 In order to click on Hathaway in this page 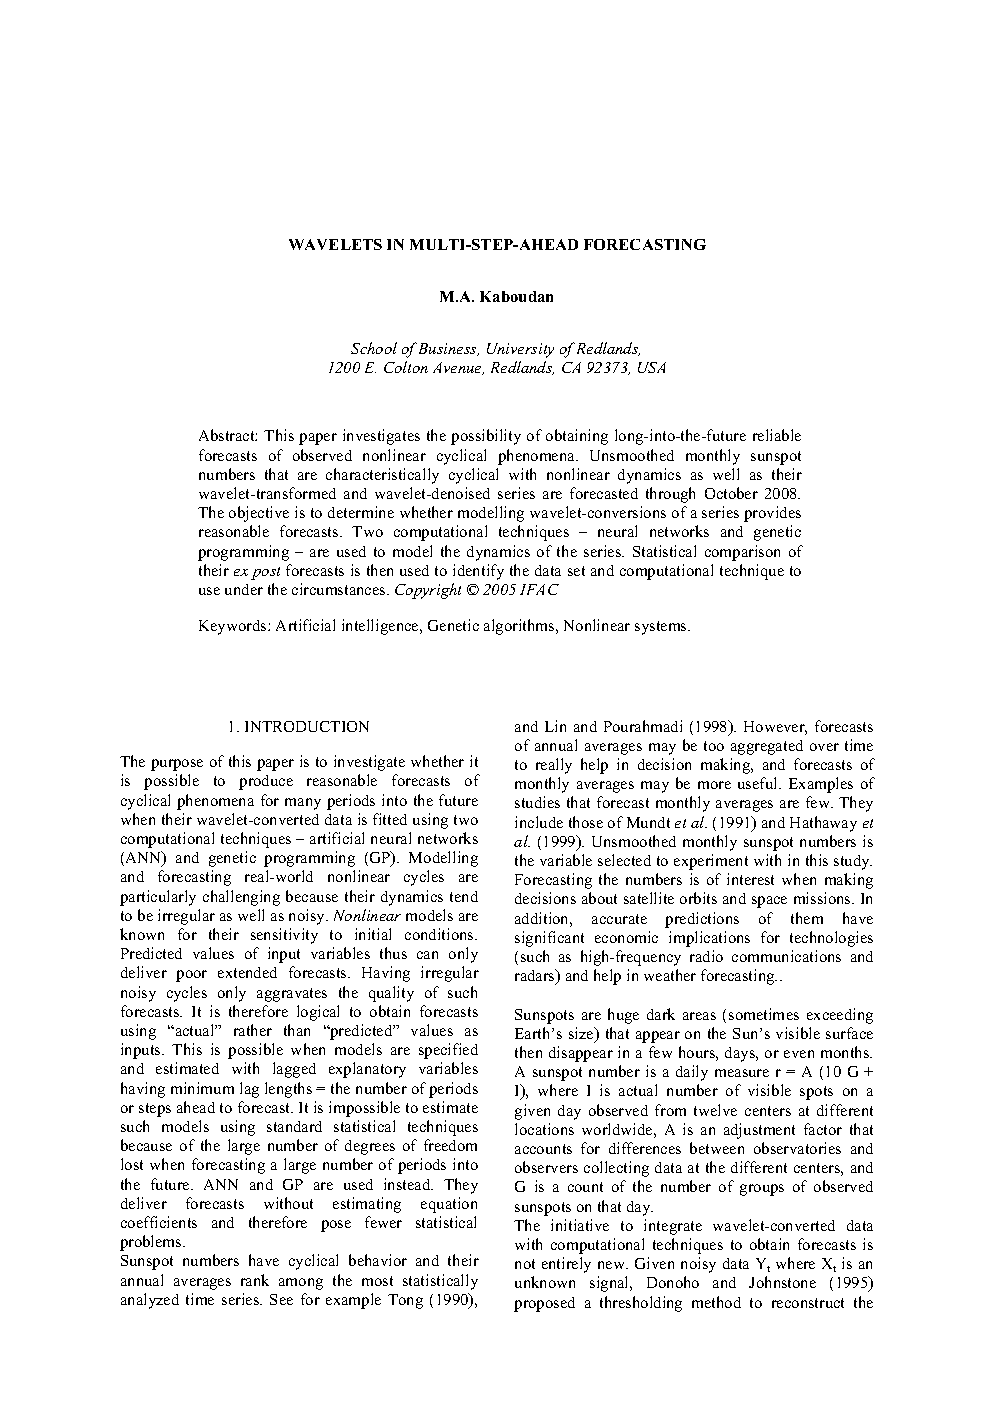, I will do `click(823, 824)`.
